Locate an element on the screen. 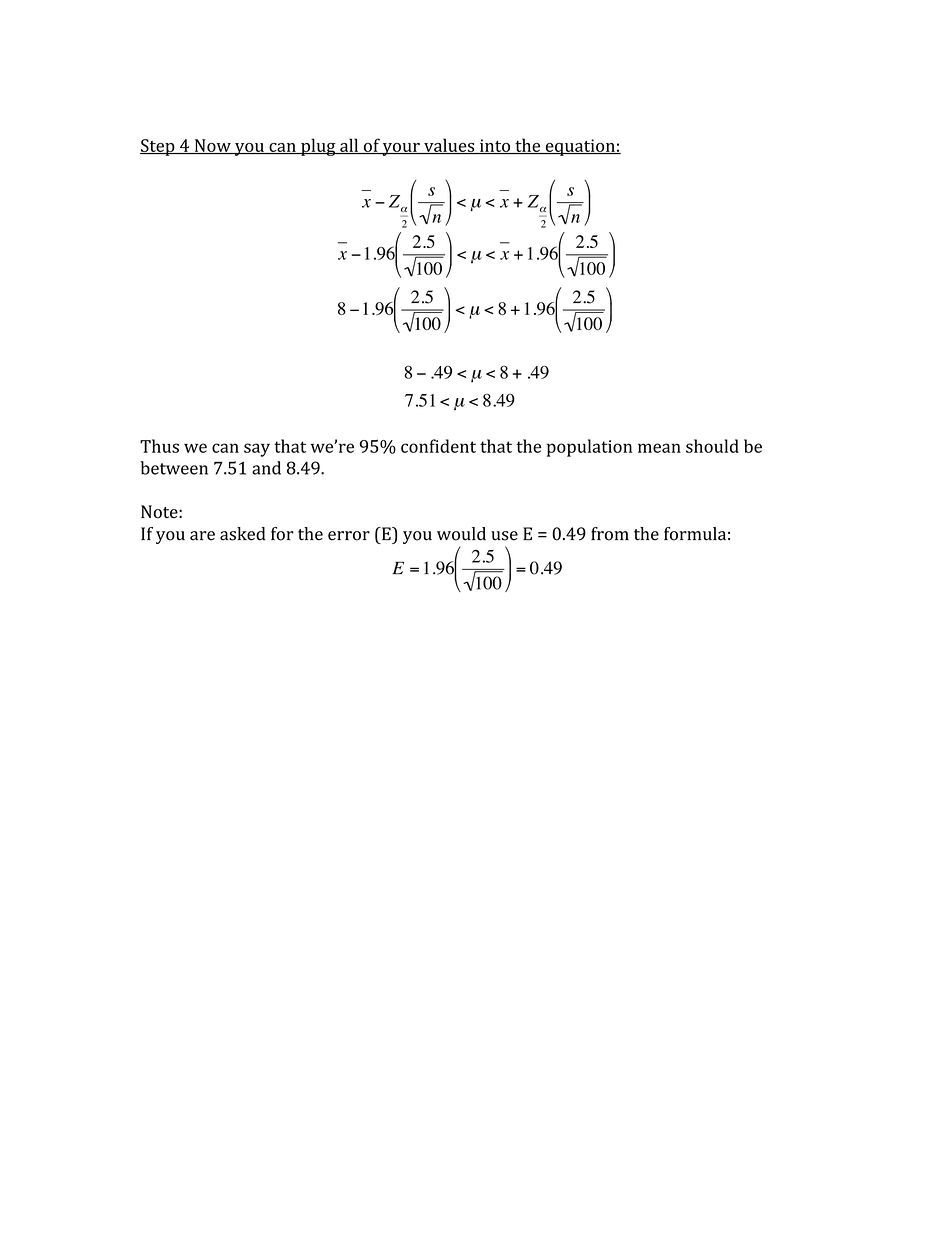  say is located at coordinates (257, 450).
